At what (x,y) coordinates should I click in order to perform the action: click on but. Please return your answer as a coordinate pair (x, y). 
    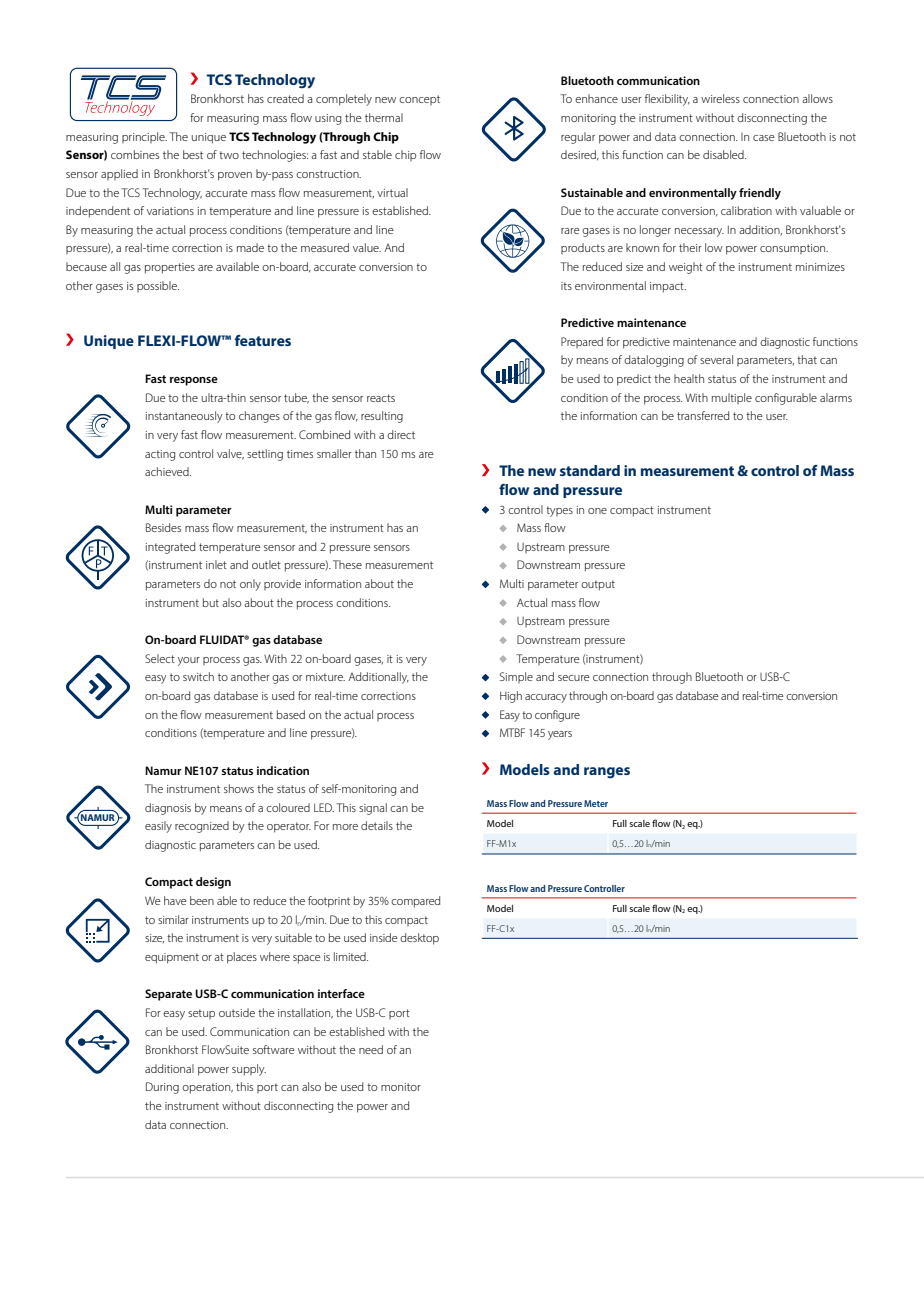
    Looking at the image, I should click on (211, 602).
